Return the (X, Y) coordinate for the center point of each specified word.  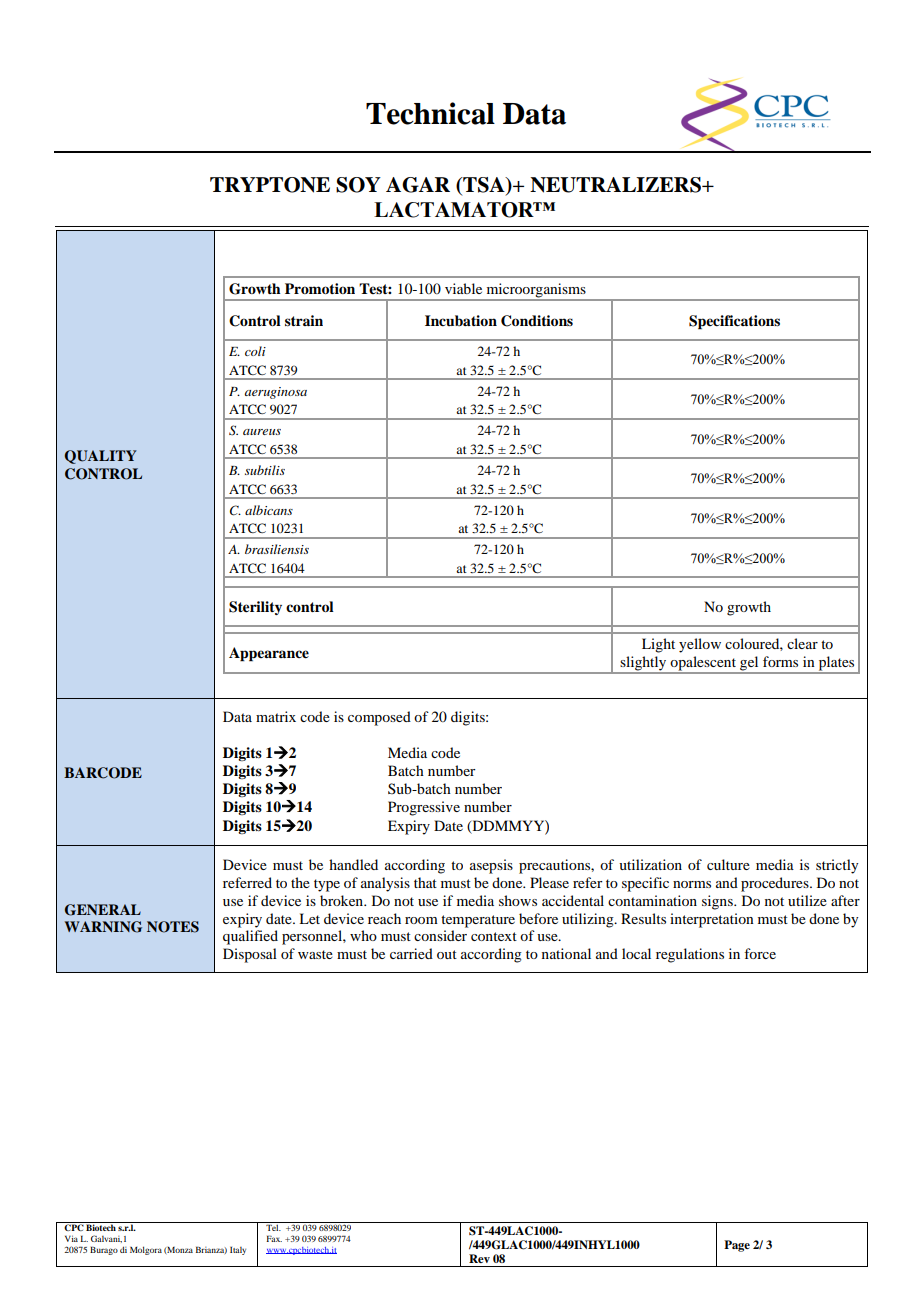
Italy (238, 1250)
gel (749, 664)
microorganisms (536, 291)
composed (379, 718)
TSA (484, 186)
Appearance (269, 654)
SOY (358, 185)
